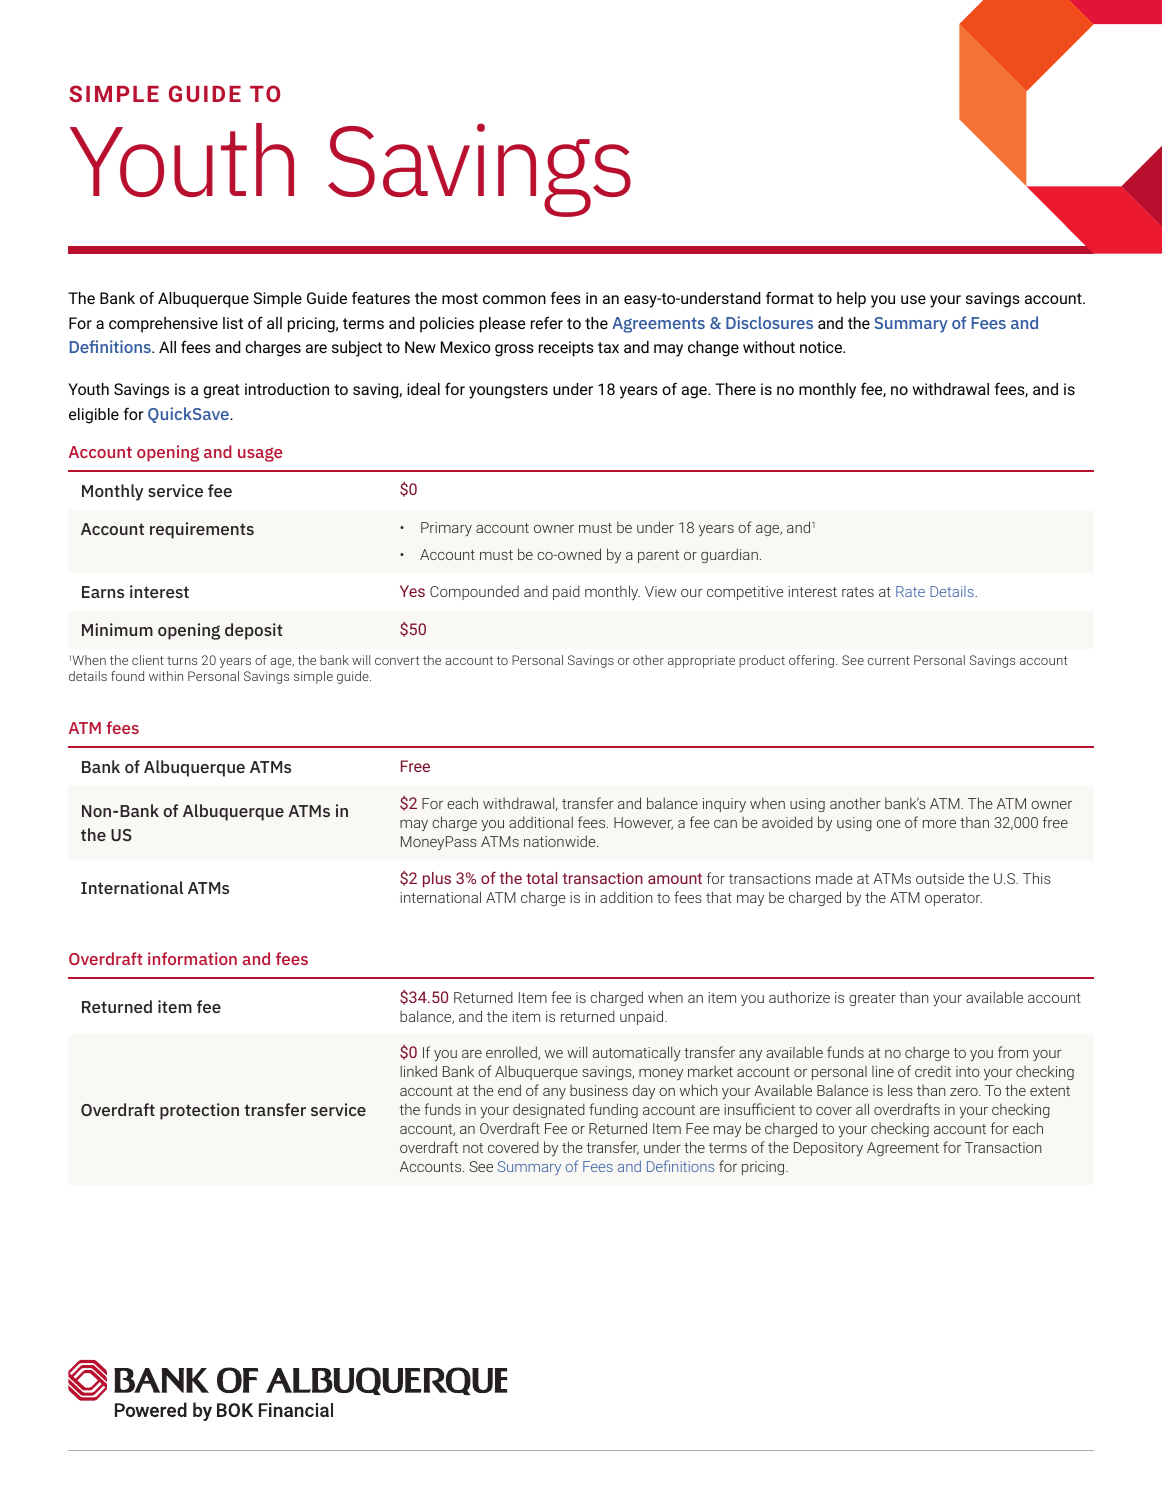 The image size is (1162, 1504). Describe the element at coordinates (547, 322) in the page. I see `refer` at that location.
